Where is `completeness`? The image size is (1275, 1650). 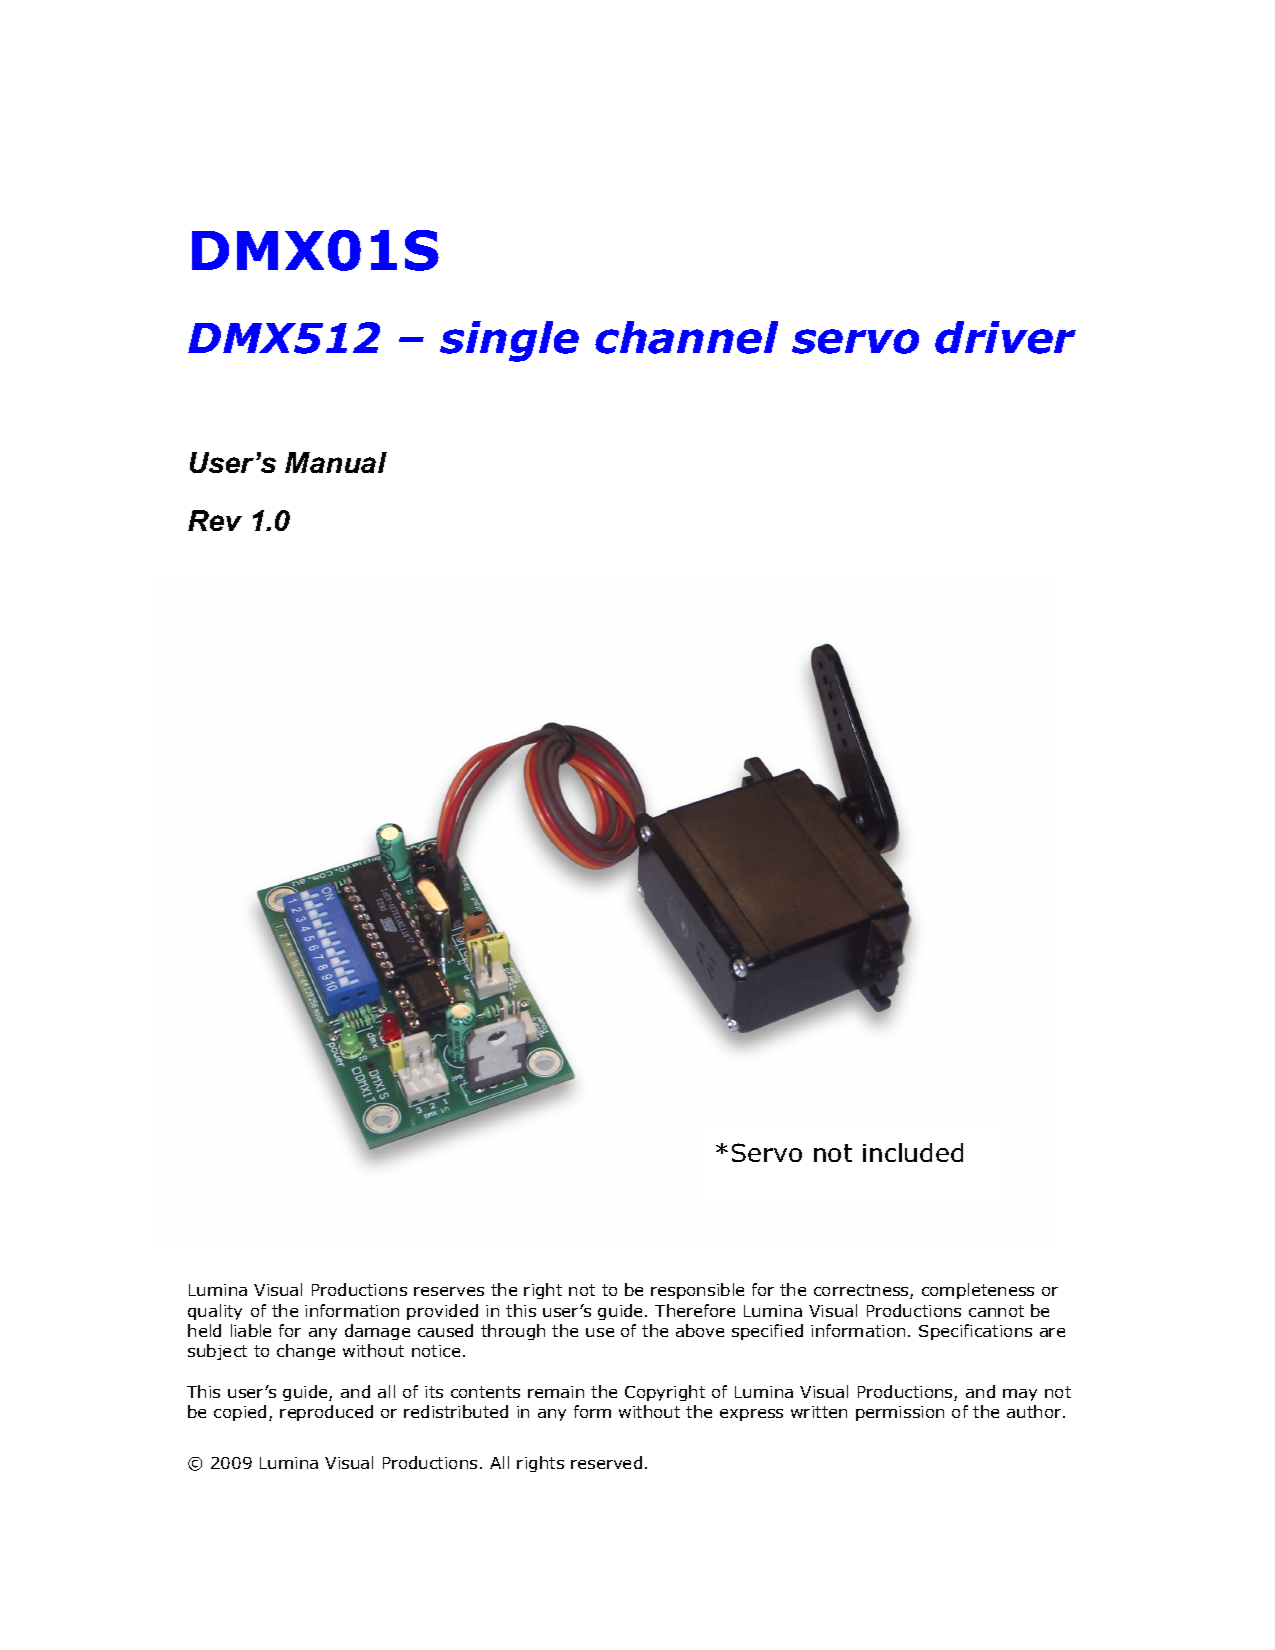
completeness is located at coordinates (978, 1291).
